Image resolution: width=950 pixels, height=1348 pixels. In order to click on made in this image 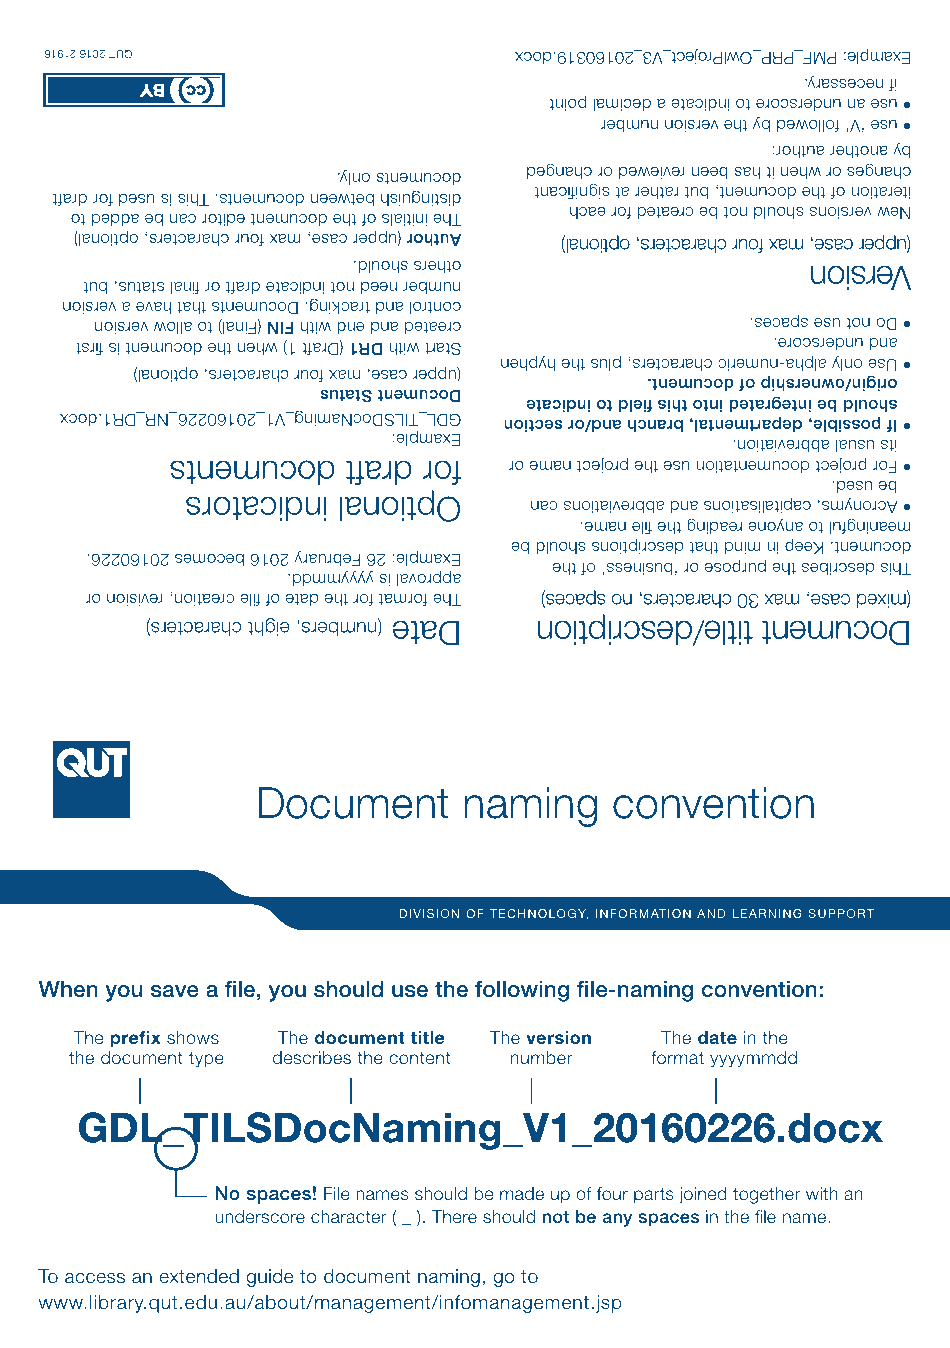, I will do `click(522, 1193)`.
